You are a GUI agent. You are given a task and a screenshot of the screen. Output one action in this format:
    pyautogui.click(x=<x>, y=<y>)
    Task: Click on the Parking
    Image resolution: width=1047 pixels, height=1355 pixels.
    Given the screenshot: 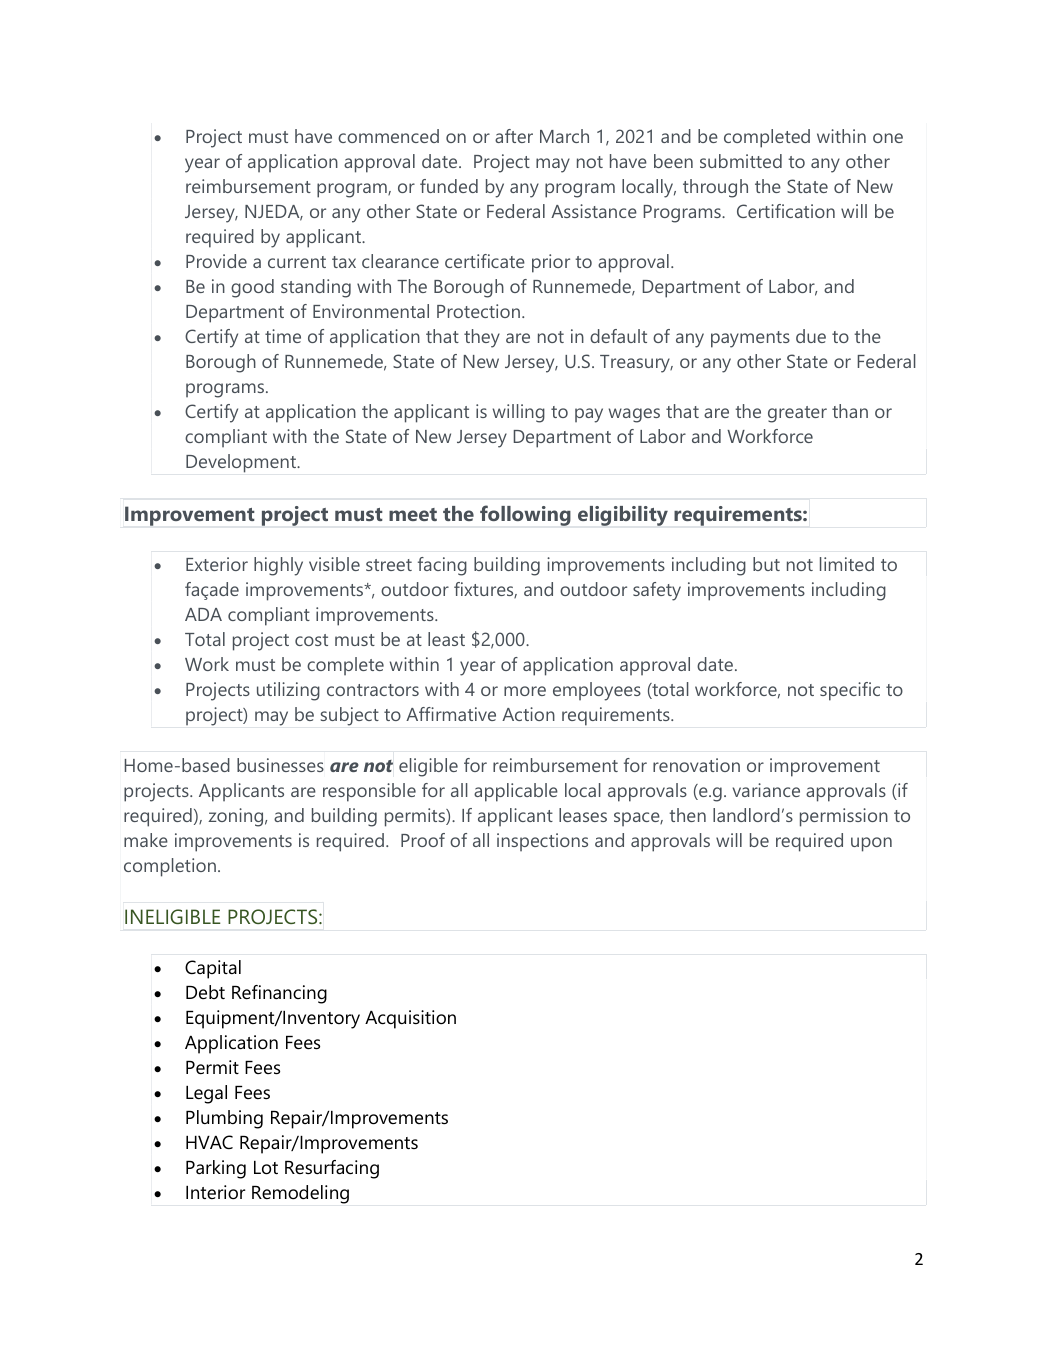 What is the action you would take?
    pyautogui.click(x=216, y=1169)
